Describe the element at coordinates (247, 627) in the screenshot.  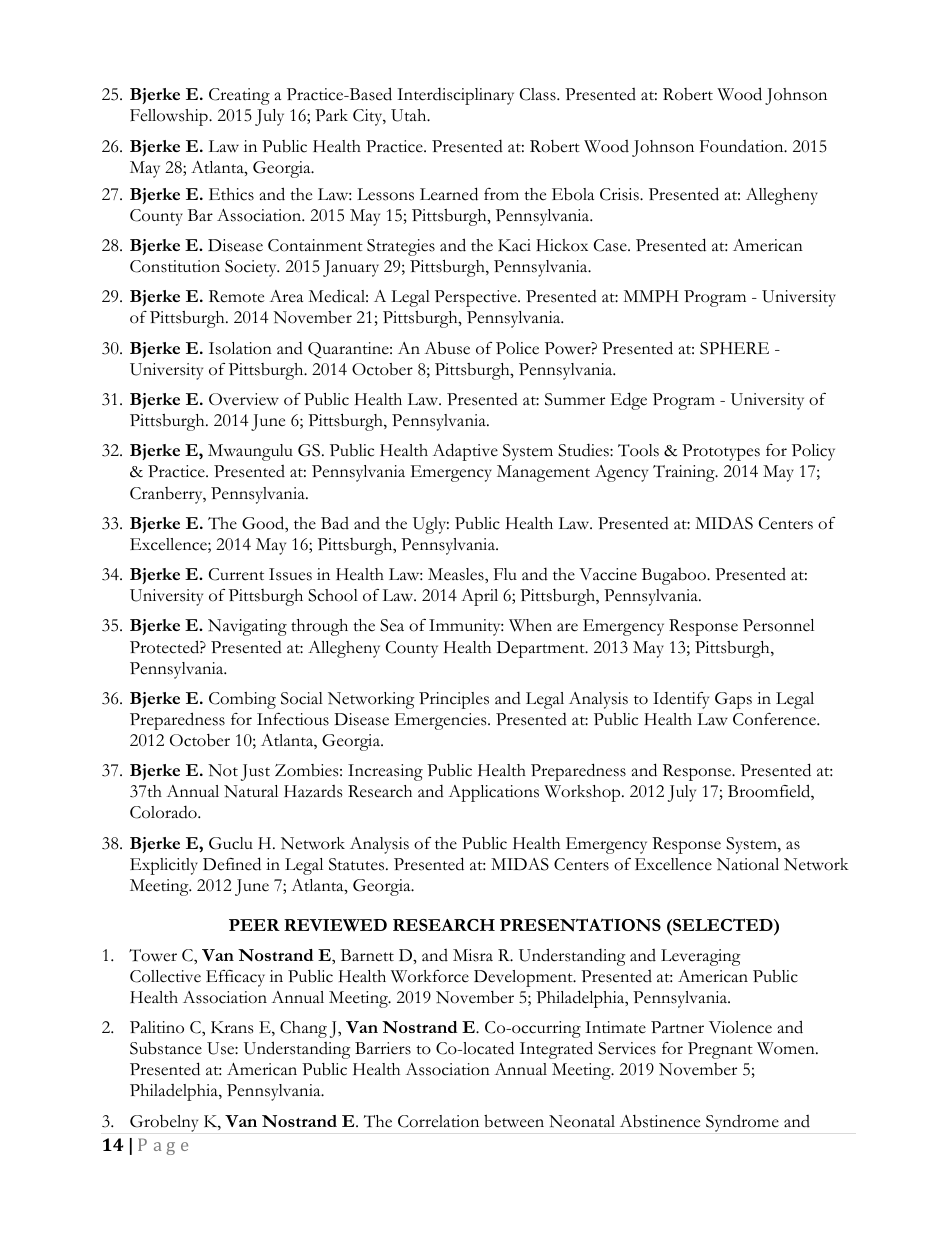
I see `Navigating` at that location.
